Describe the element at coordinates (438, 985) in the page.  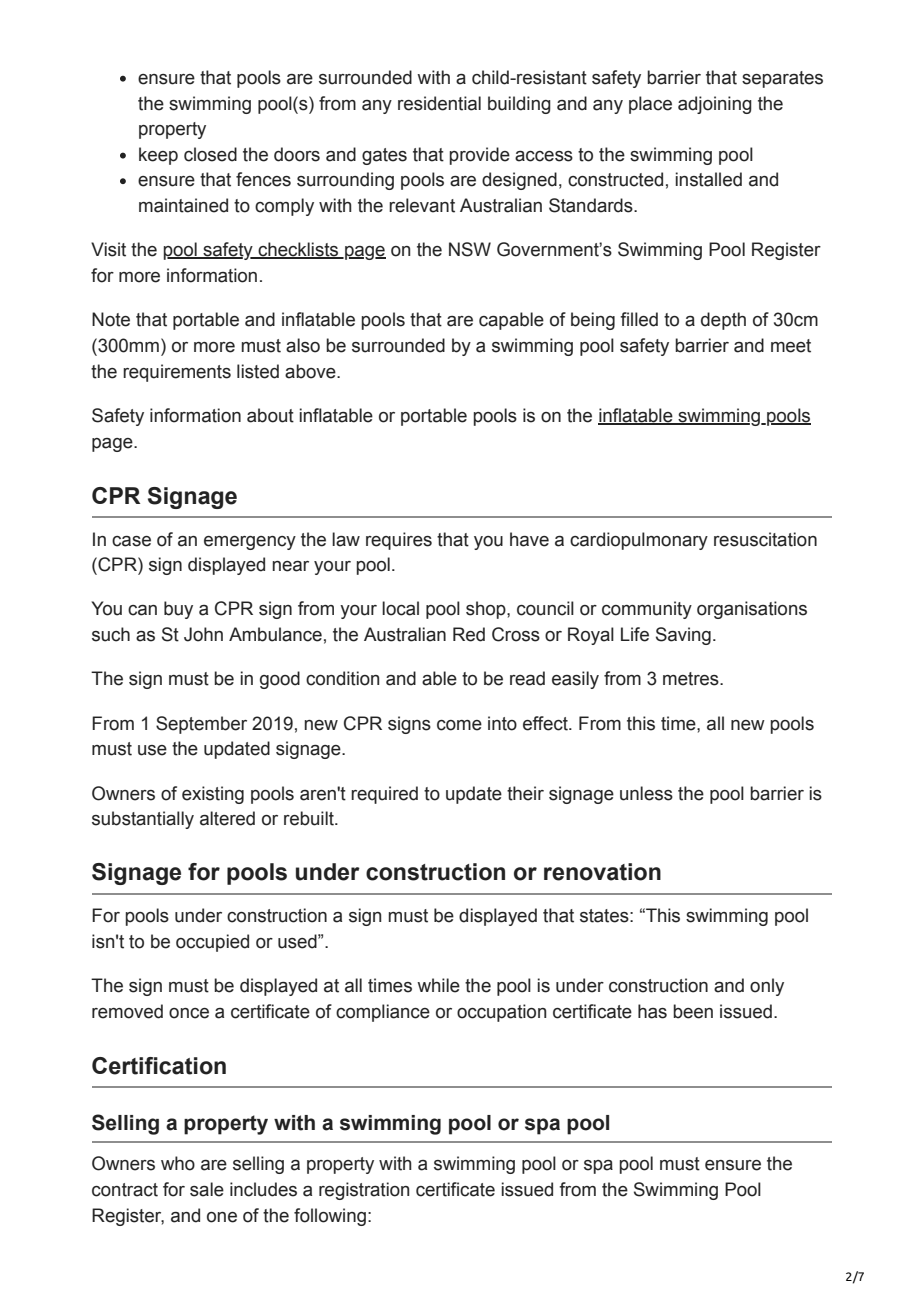
I see `while` at that location.
